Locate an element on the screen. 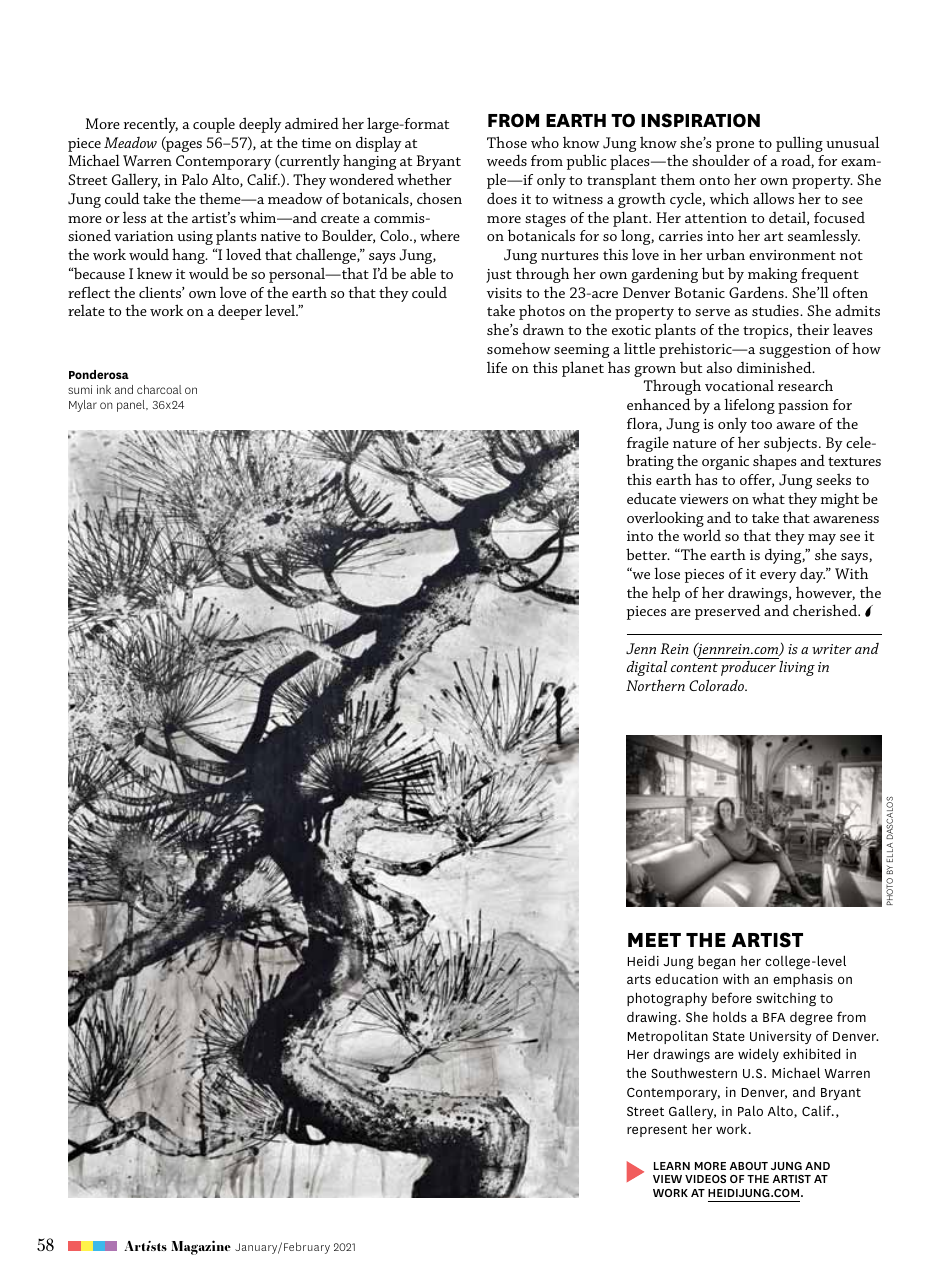  prone is located at coordinates (735, 146).
